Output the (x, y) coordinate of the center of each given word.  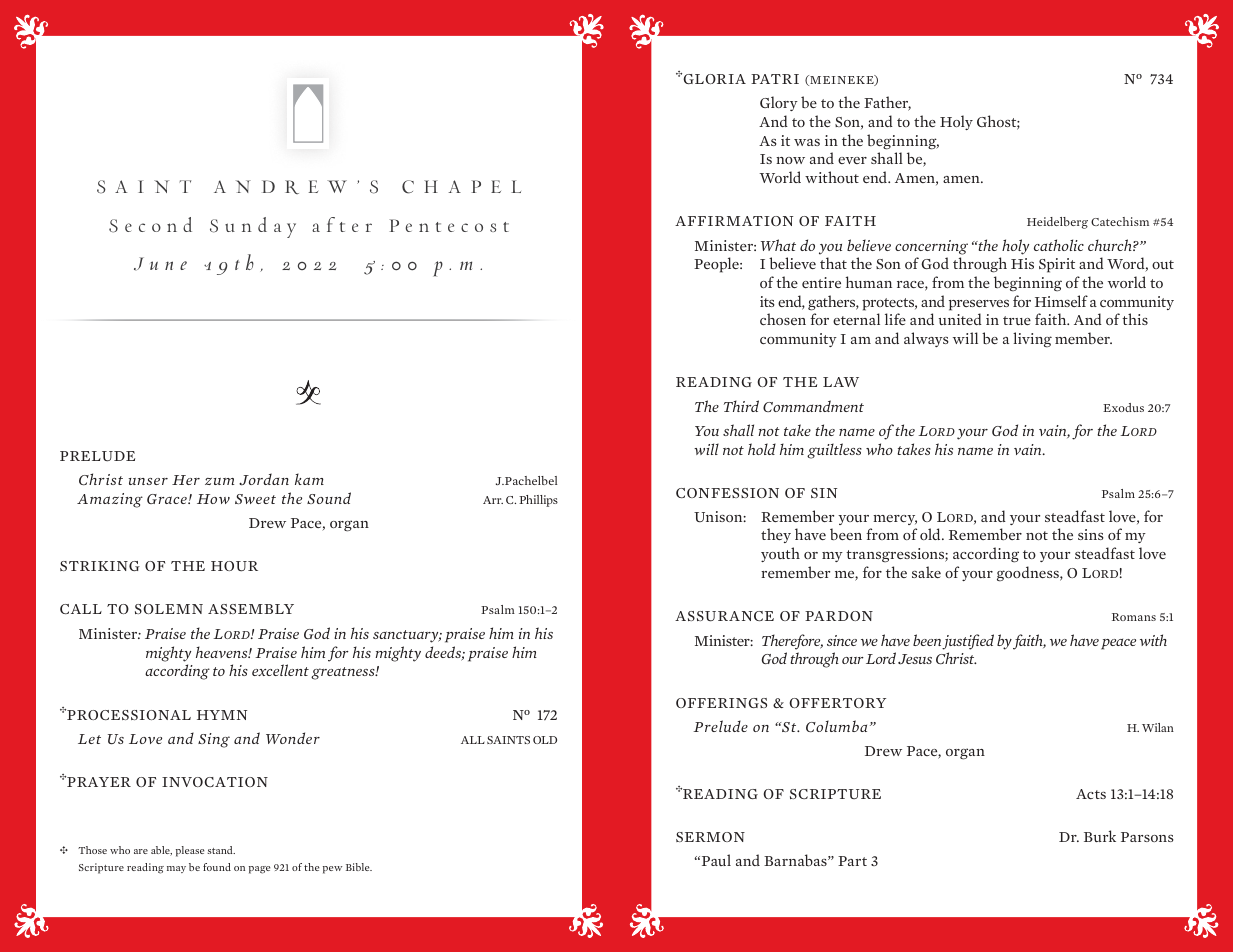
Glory (779, 103)
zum (219, 481)
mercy (895, 520)
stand (221, 850)
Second (150, 225)
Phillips (538, 501)
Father (887, 103)
